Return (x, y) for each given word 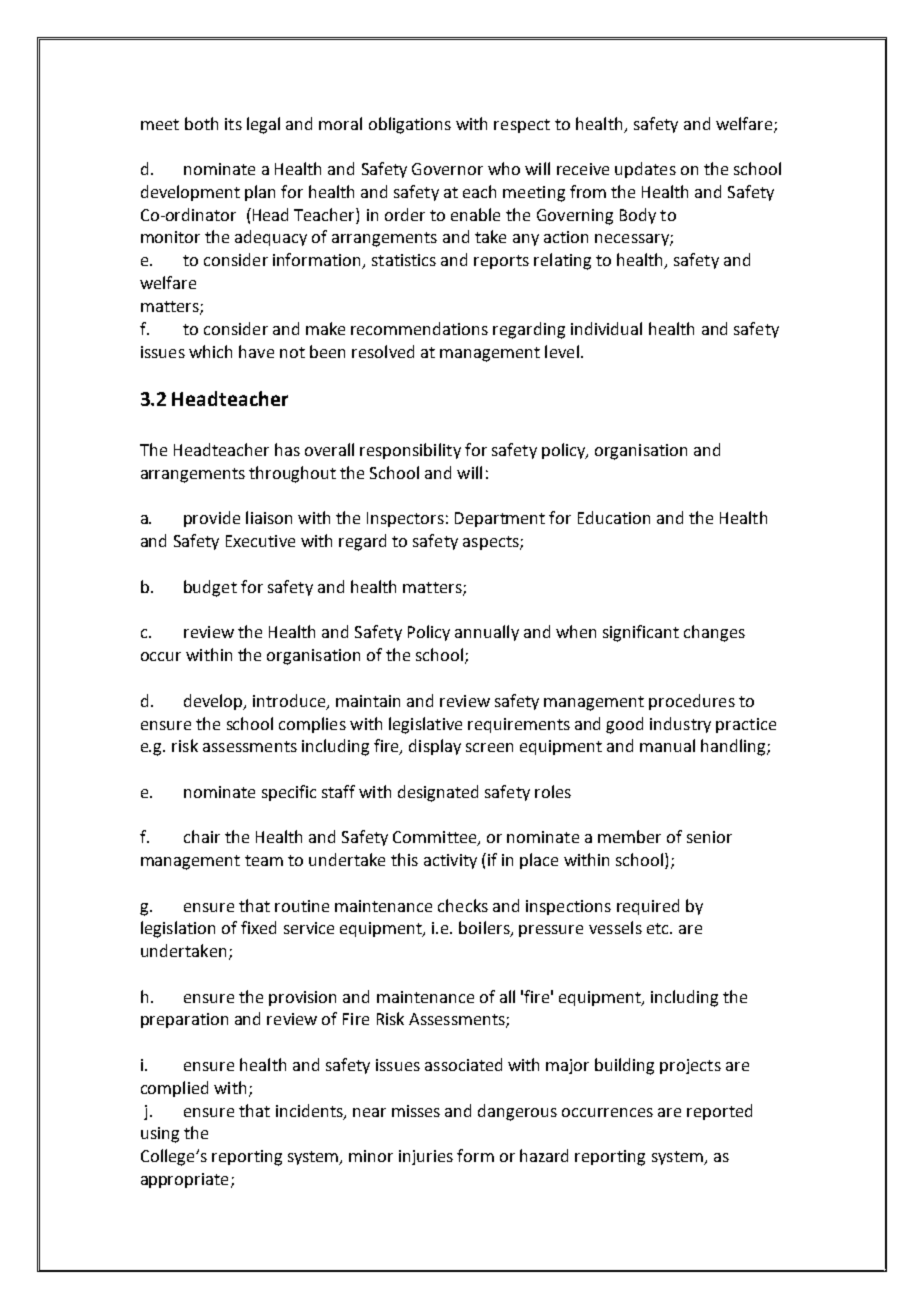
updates (645, 170)
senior (709, 837)
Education (614, 517)
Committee (436, 838)
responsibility (410, 451)
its (233, 124)
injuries (426, 1157)
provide (212, 519)
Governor (447, 169)
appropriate (184, 1180)
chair (202, 836)
